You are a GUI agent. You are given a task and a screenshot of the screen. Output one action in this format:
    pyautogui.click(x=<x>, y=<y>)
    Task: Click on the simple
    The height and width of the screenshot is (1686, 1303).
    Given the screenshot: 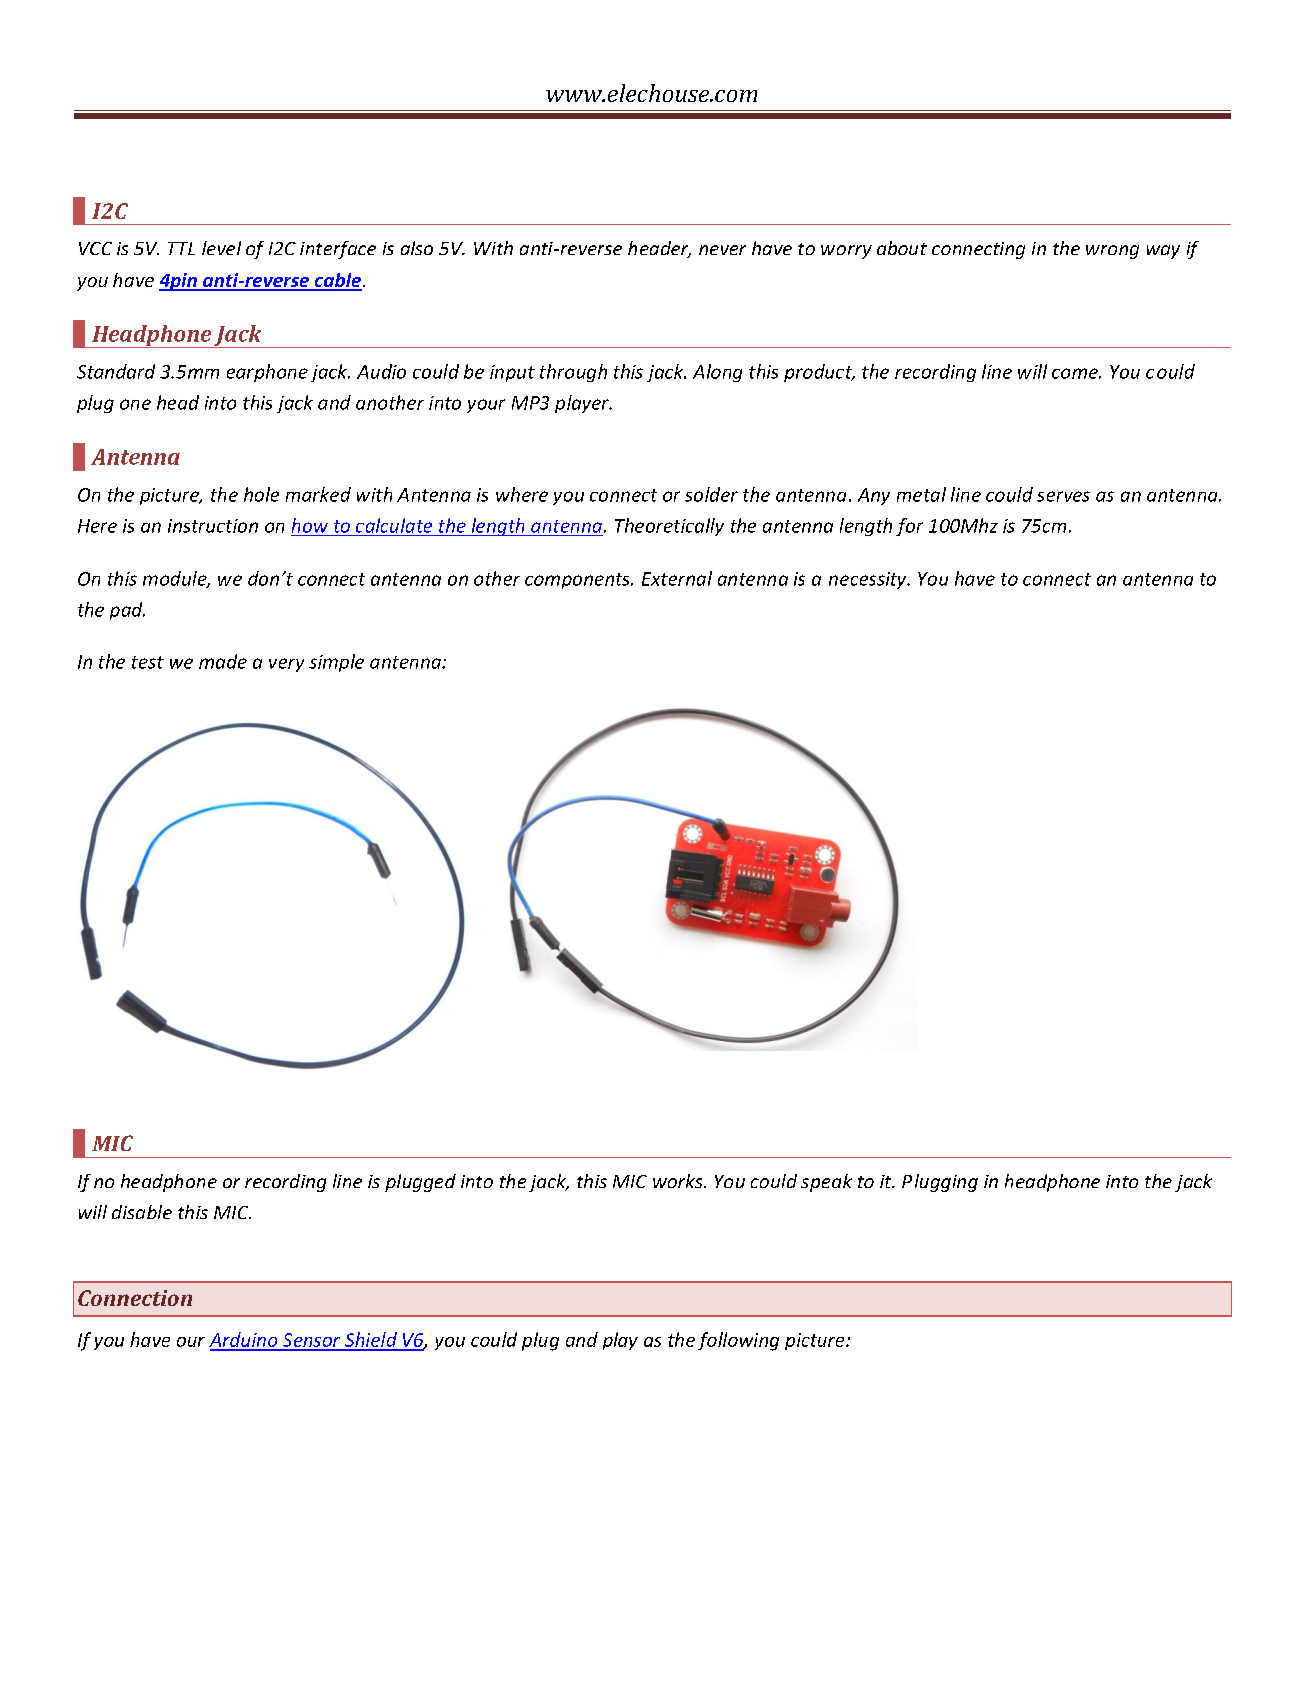 What is the action you would take?
    pyautogui.click(x=336, y=663)
